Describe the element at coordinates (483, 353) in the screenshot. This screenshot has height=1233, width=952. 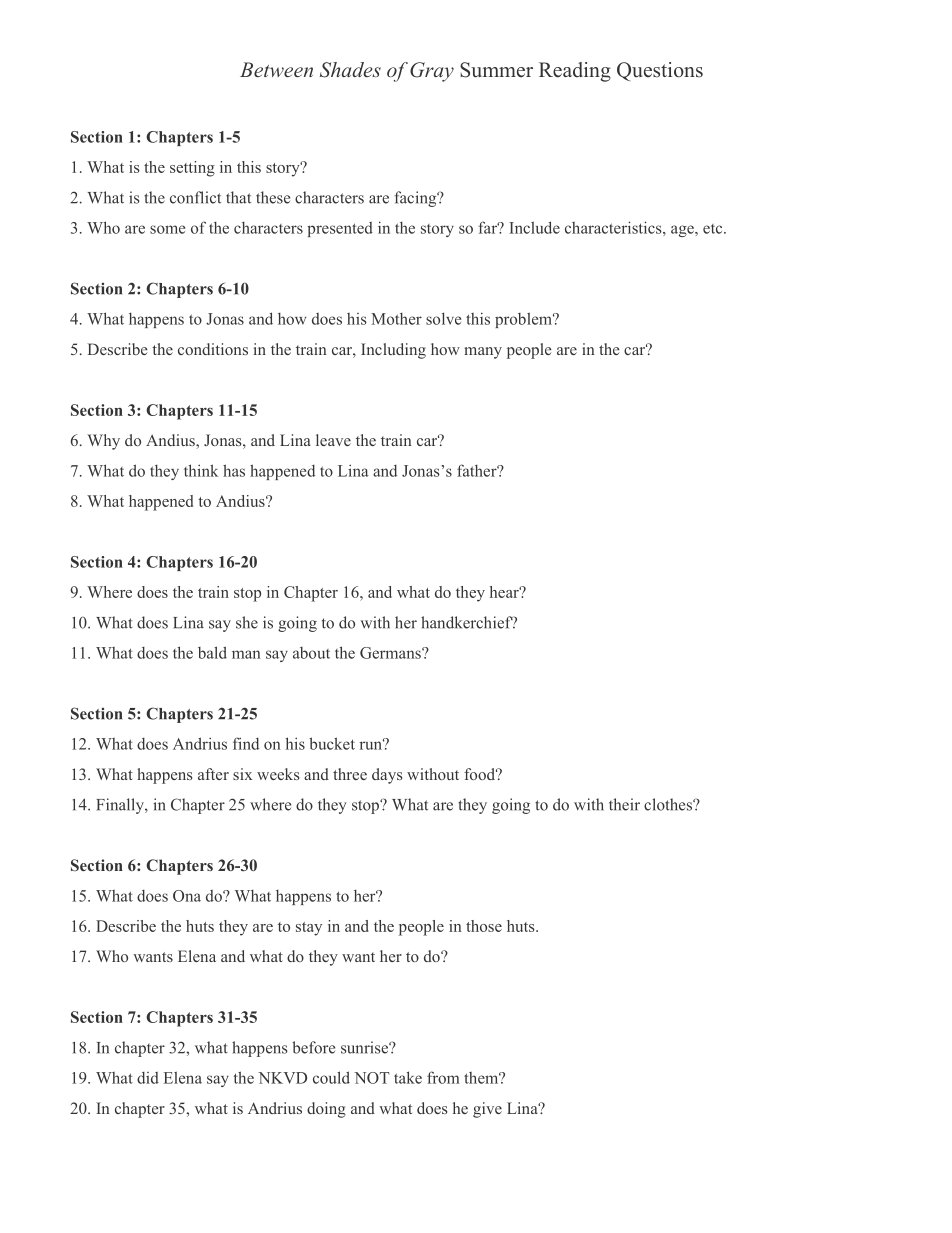
I see `many` at that location.
